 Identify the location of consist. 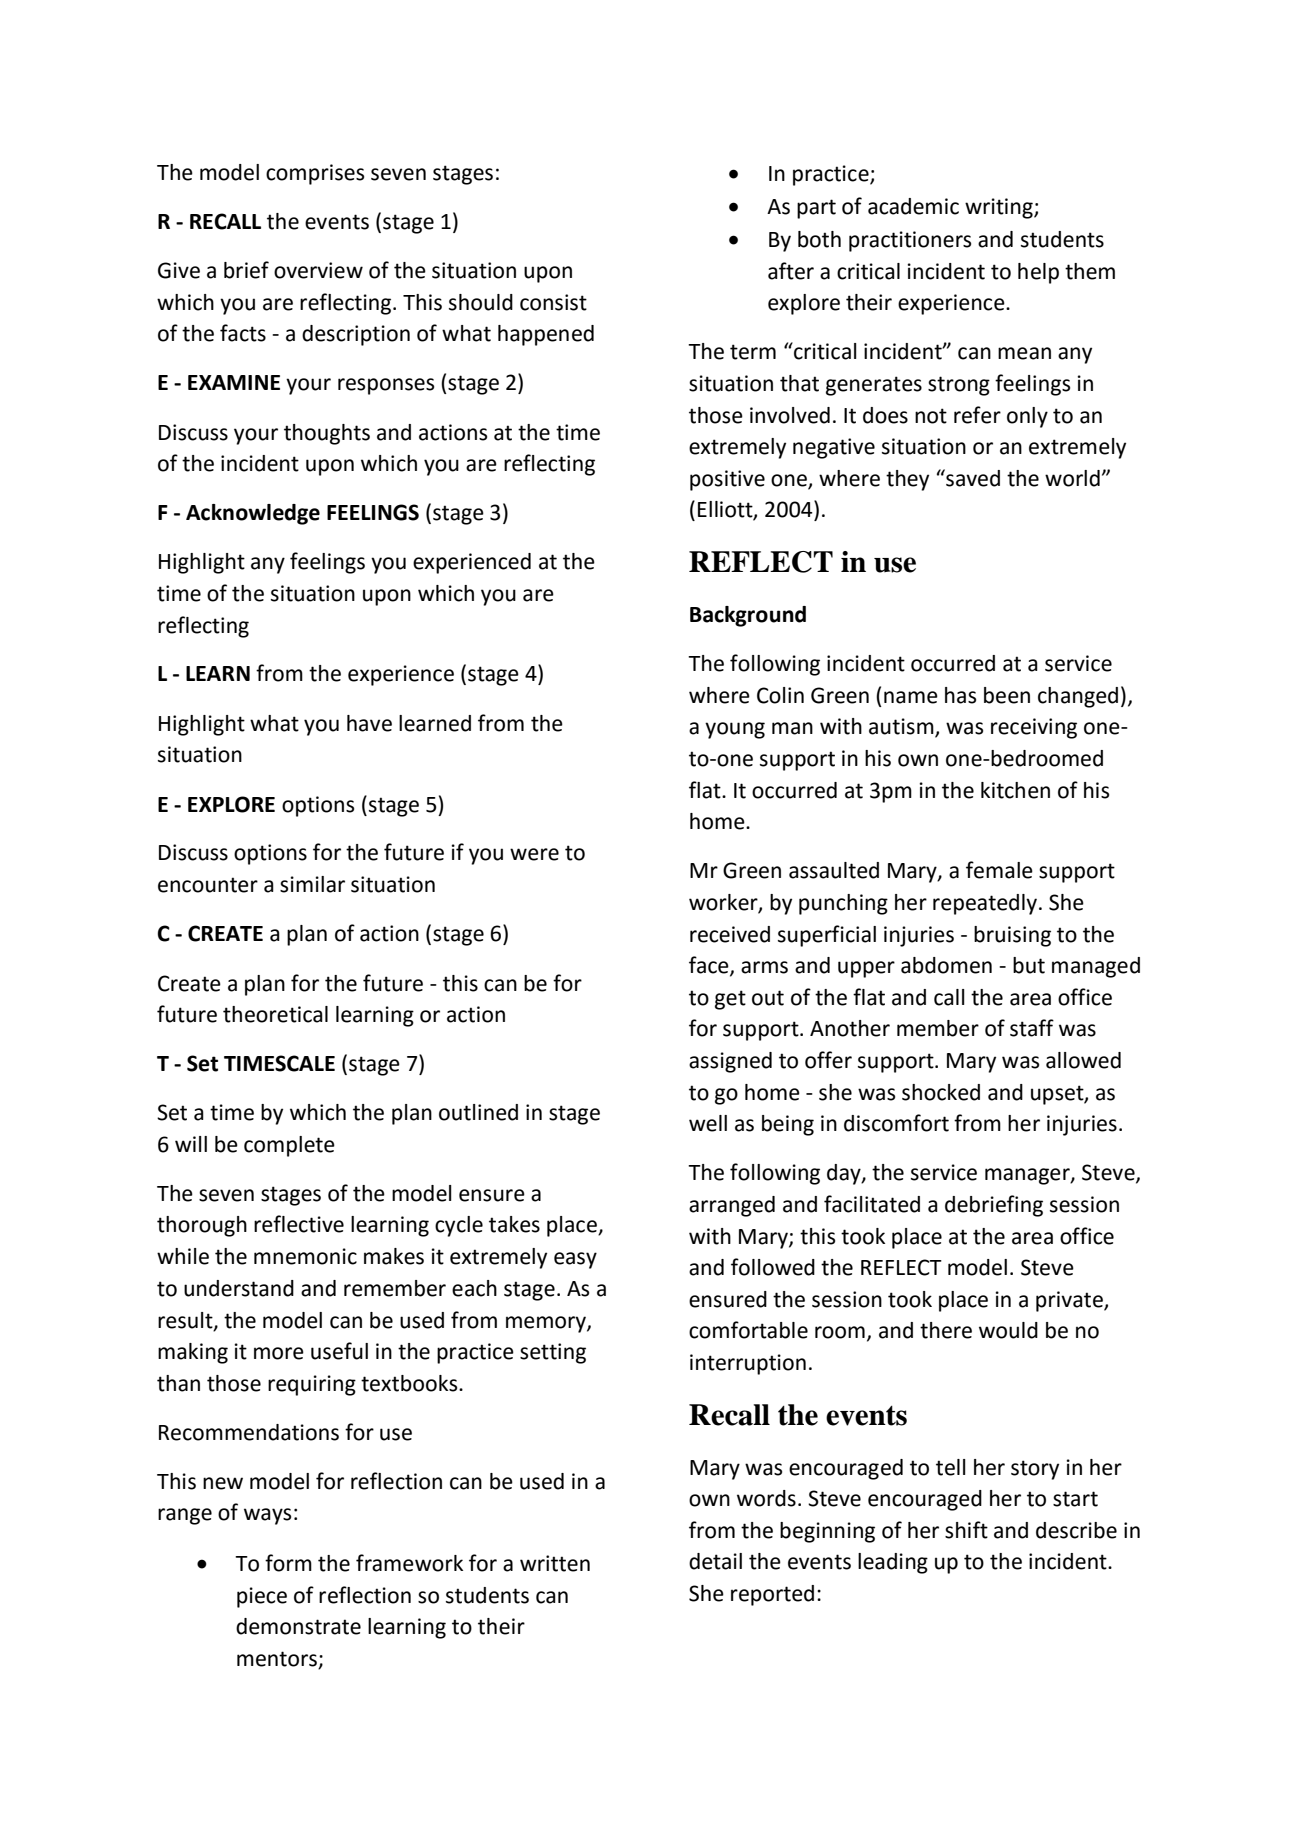
(553, 302).
